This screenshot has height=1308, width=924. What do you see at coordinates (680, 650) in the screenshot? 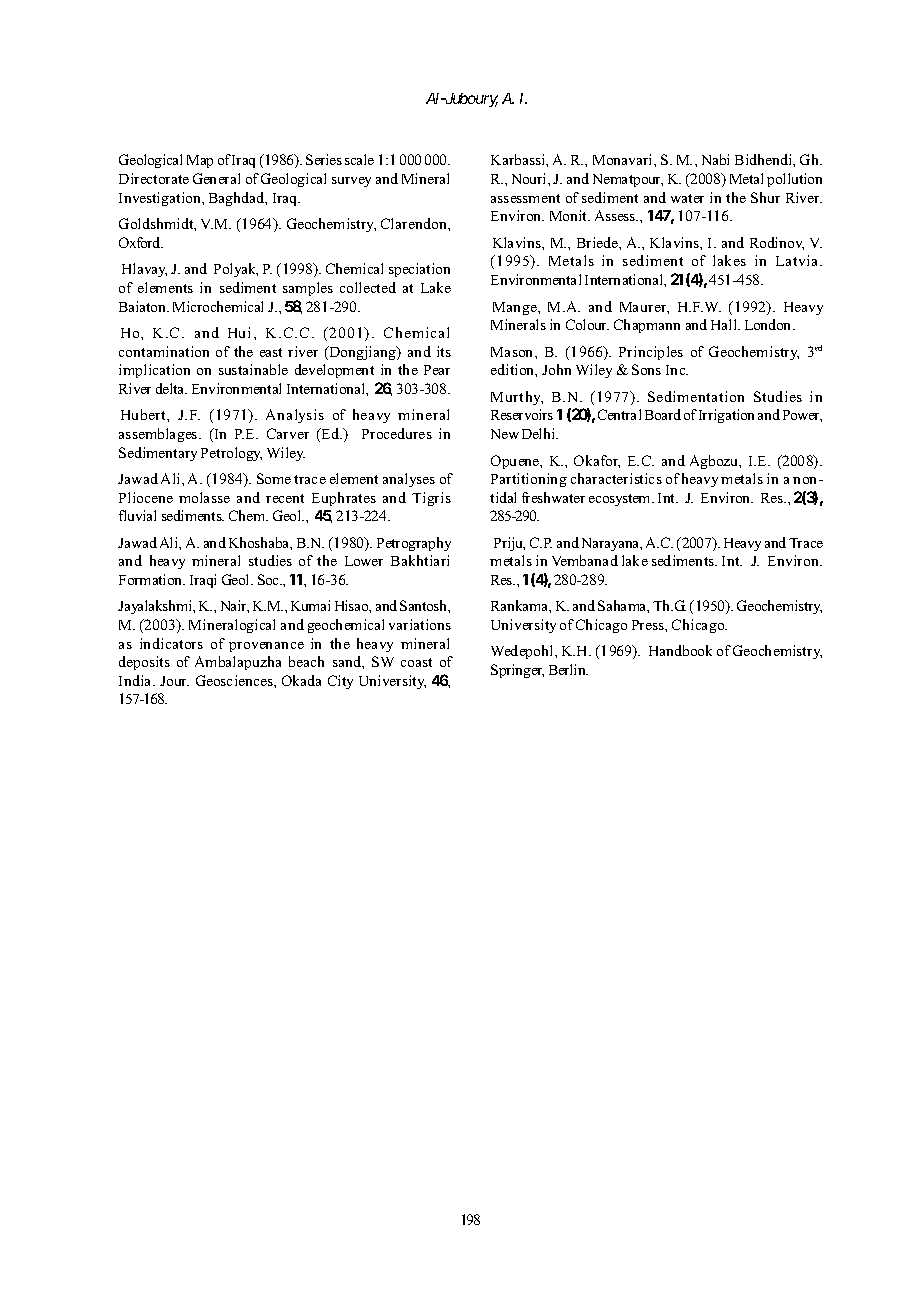
I see `Handbook` at bounding box center [680, 650].
